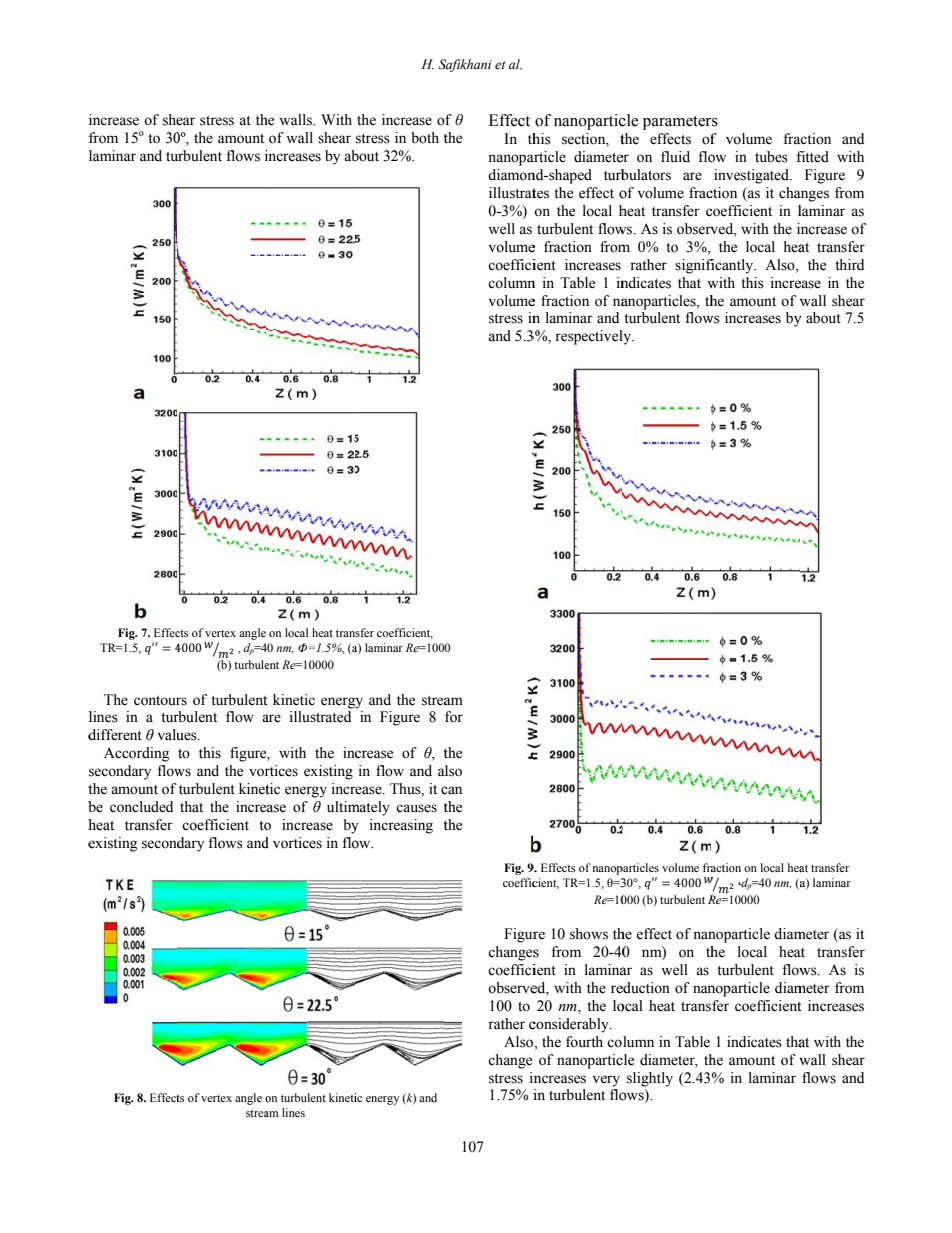 The image size is (952, 1233). Describe the element at coordinates (425, 138) in the page. I see `both` at that location.
